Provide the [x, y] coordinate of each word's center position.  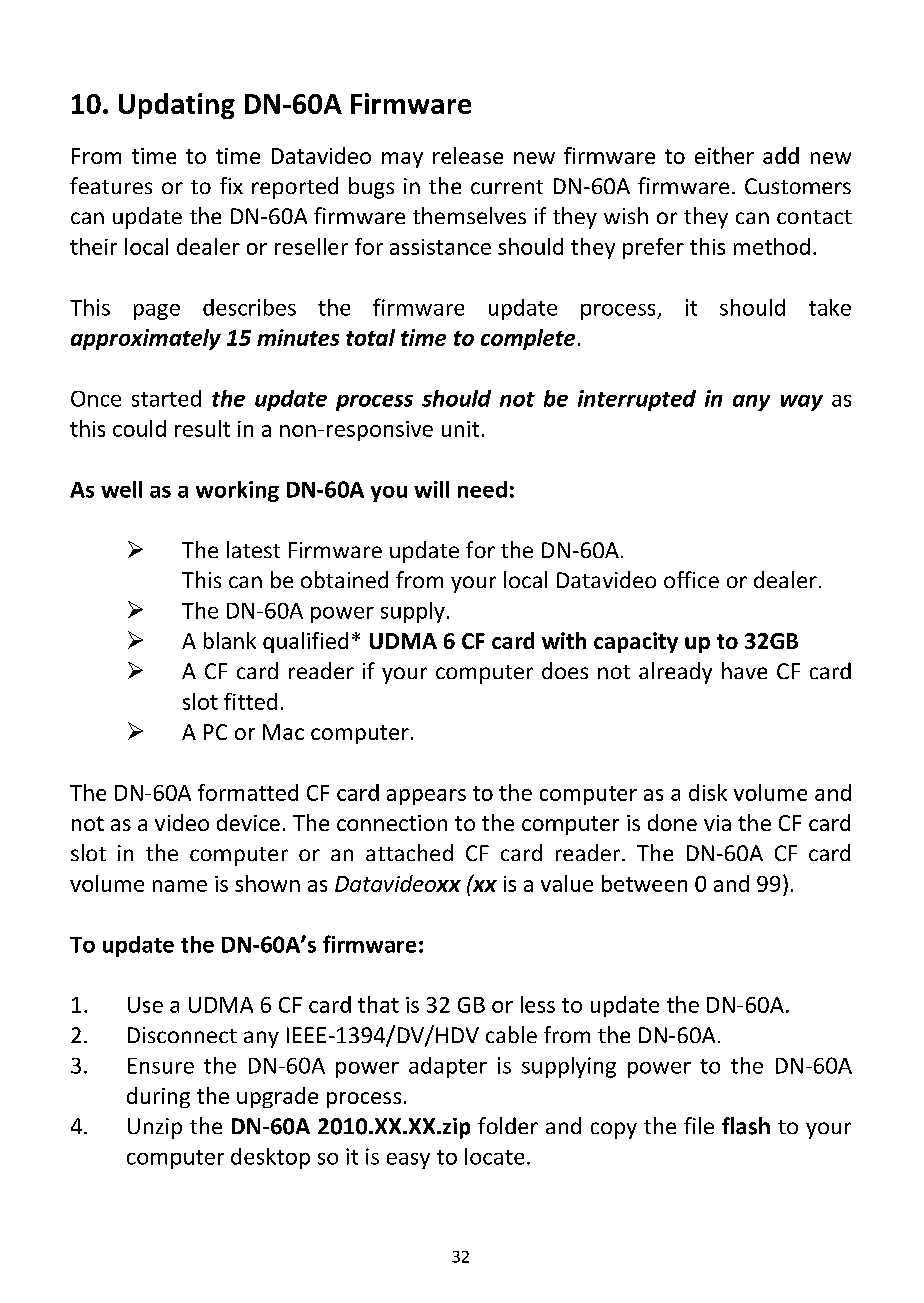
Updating [177, 106]
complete [528, 339]
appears [426, 797]
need [482, 489]
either [724, 155]
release [468, 155]
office [691, 579]
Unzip [155, 1128]
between [644, 883]
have [744, 670]
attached [409, 852]
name [180, 886]
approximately [146, 339]
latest [253, 549]
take [830, 307]
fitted [250, 701]
